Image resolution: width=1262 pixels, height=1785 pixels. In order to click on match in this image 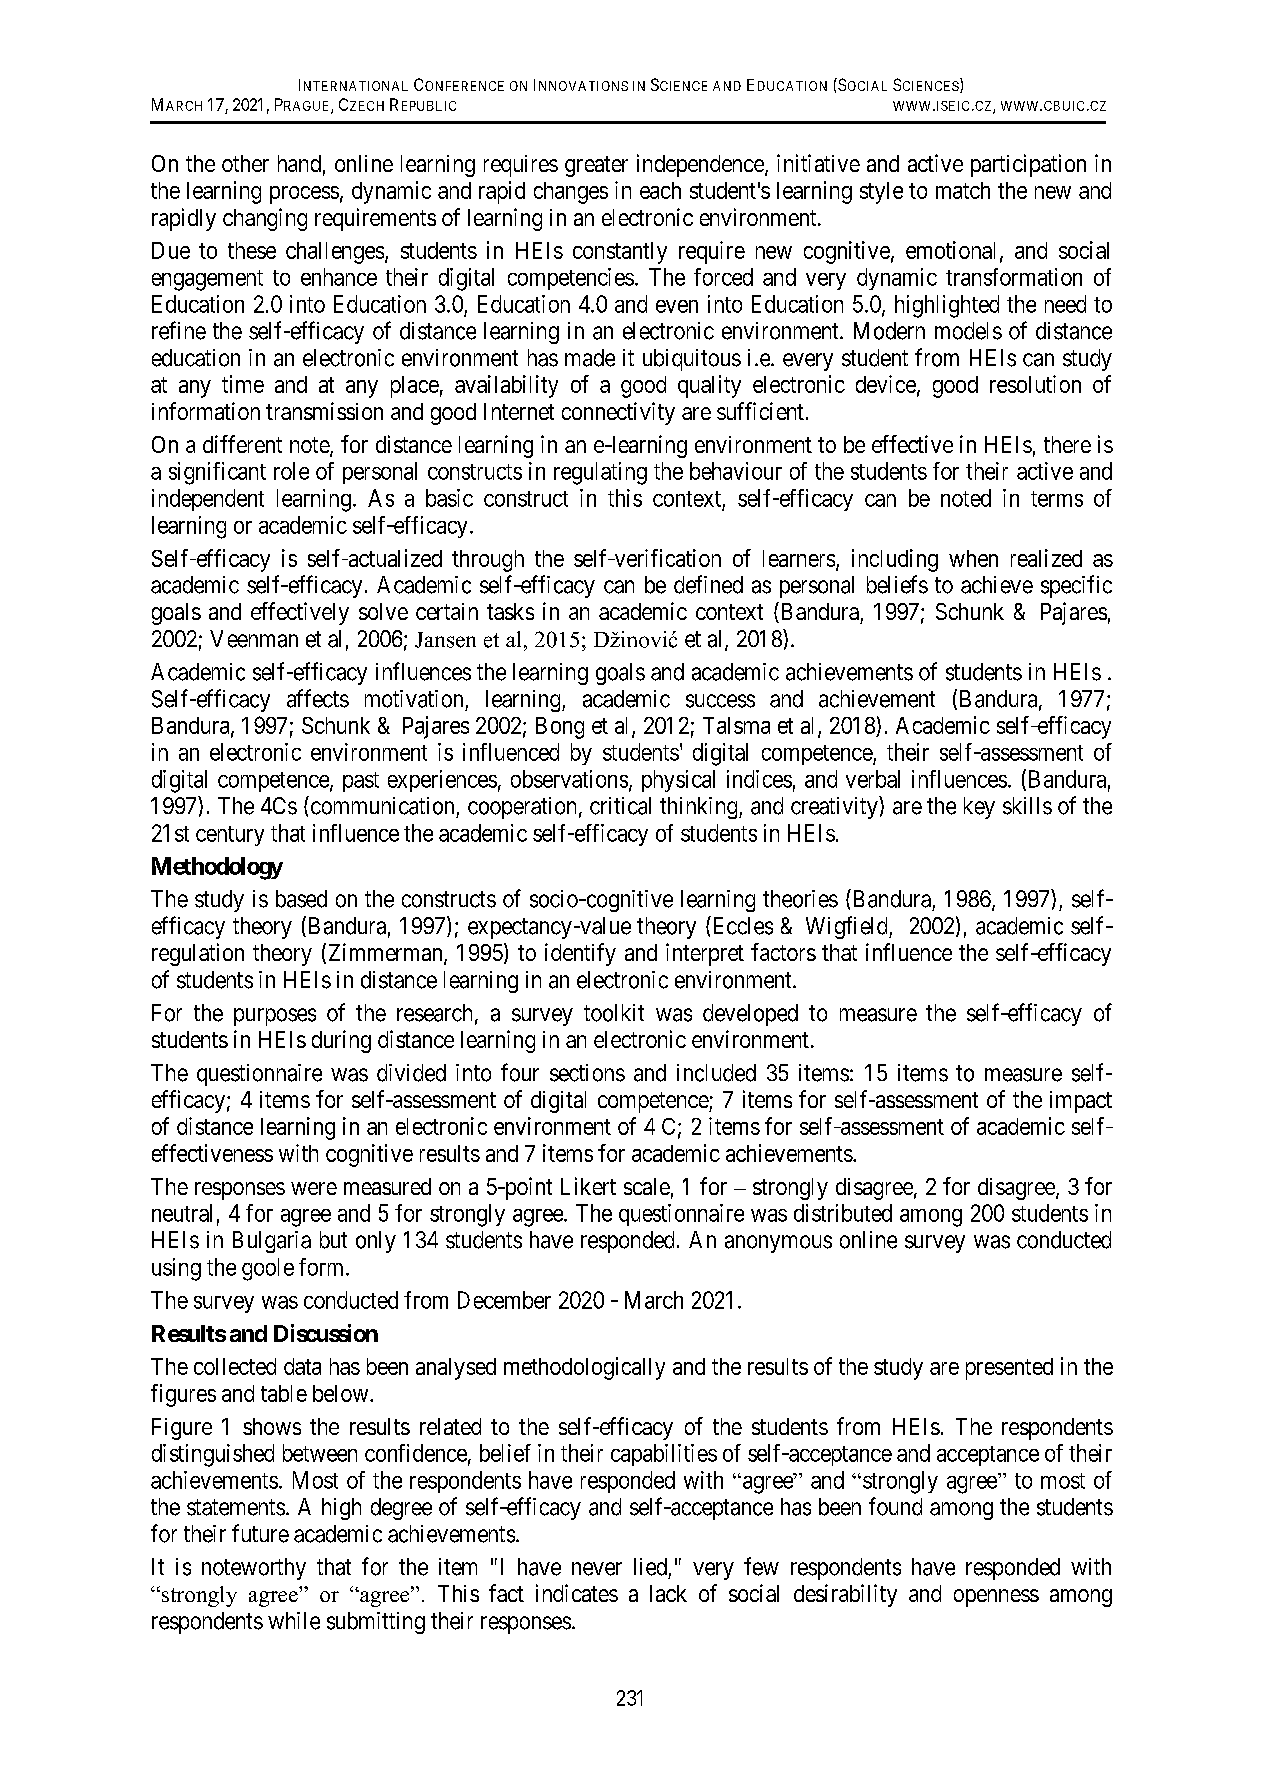, I will do `click(963, 190)`.
